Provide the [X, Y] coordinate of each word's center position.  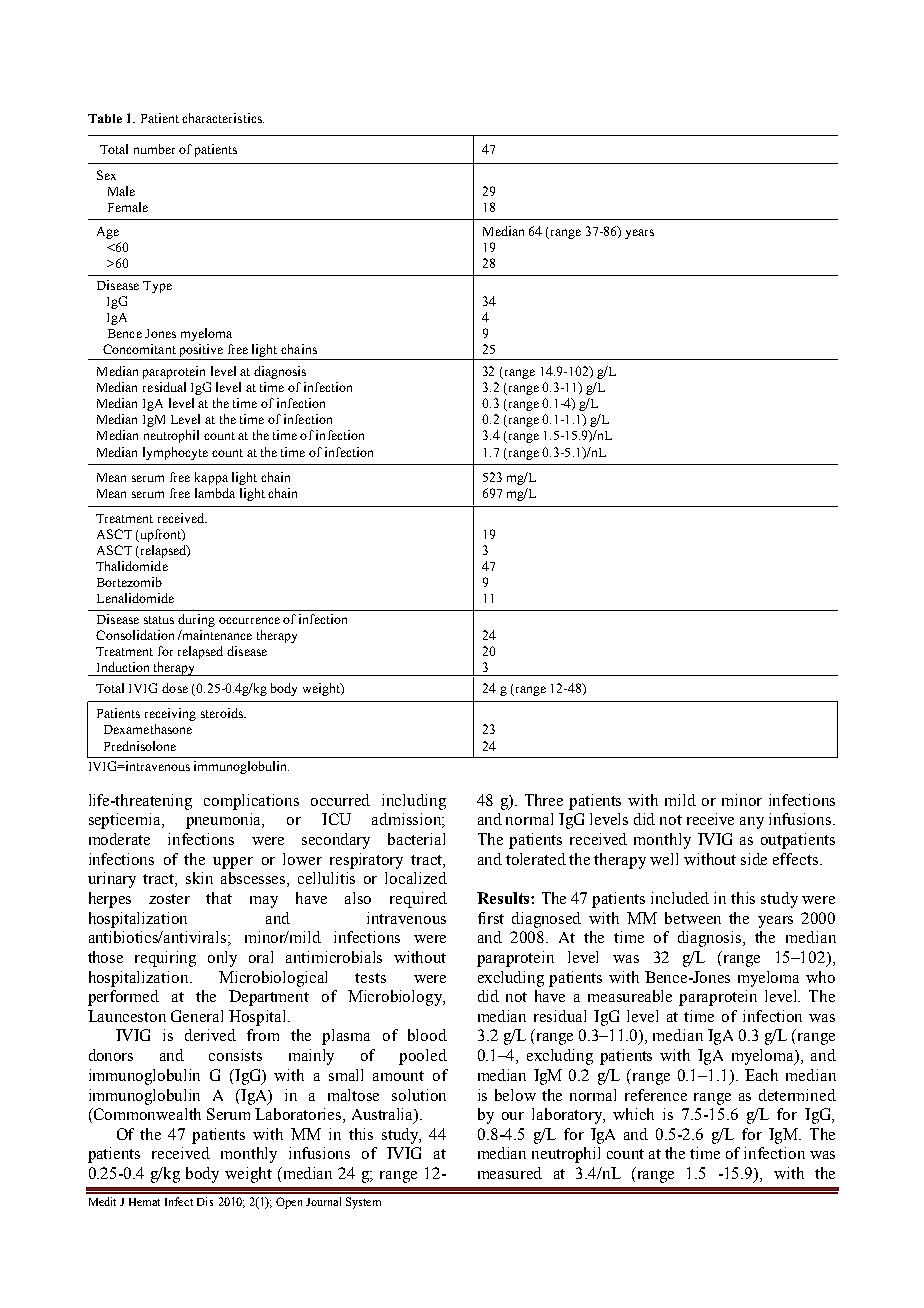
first [491, 918]
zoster [169, 899]
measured [510, 1173]
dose [175, 688]
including [414, 802]
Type [157, 287]
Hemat [144, 1202]
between [693, 918]
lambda [215, 493]
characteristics [223, 118]
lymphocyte [175, 453]
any [752, 823]
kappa [211, 478]
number [154, 149]
